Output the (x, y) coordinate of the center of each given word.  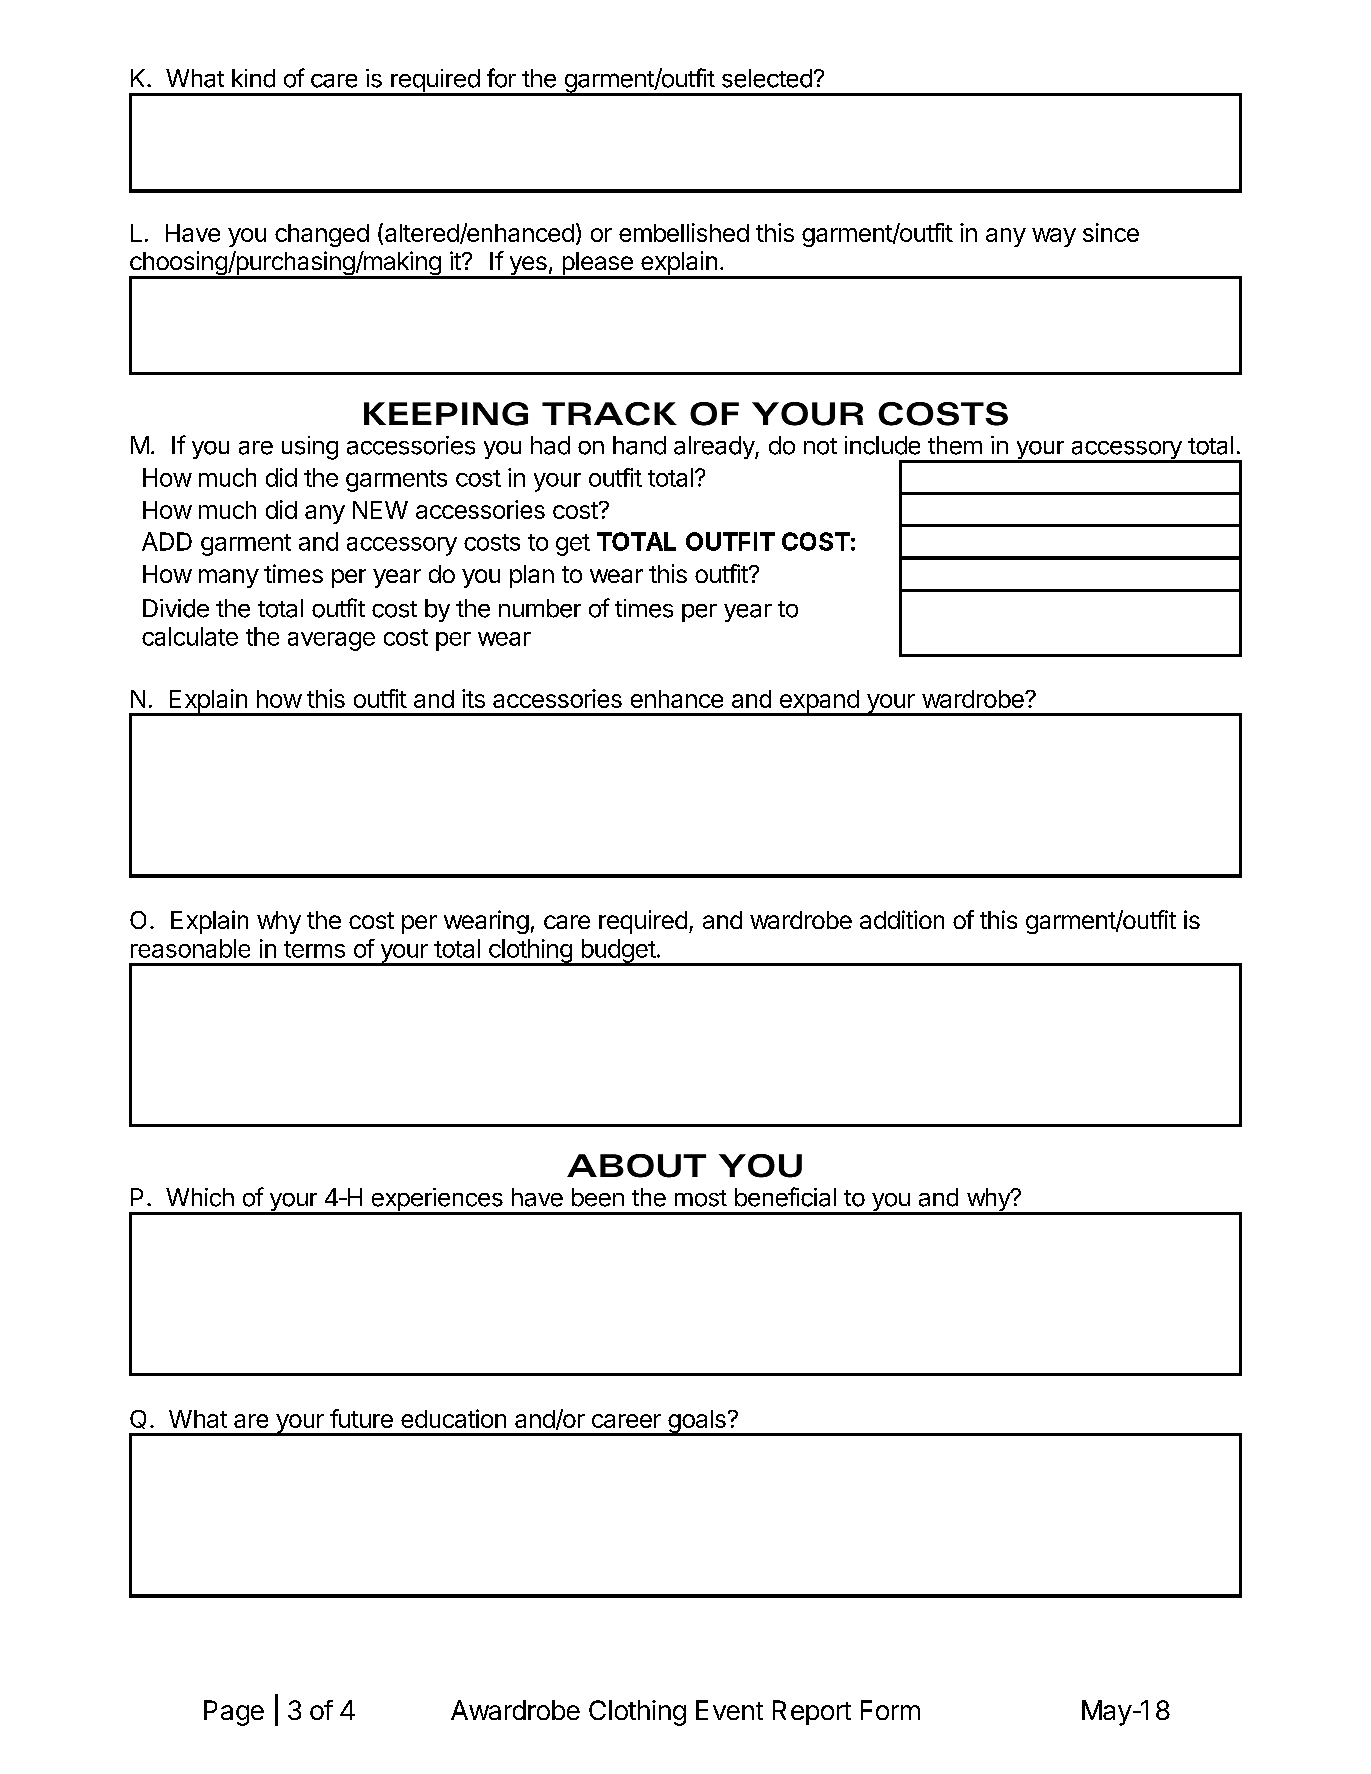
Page (234, 1713)
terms (314, 949)
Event (729, 1710)
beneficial (785, 1197)
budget (618, 952)
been (598, 1197)
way (1054, 237)
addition (902, 919)
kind (253, 78)
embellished (684, 232)
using (310, 448)
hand (639, 445)
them (955, 445)
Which (200, 1197)
